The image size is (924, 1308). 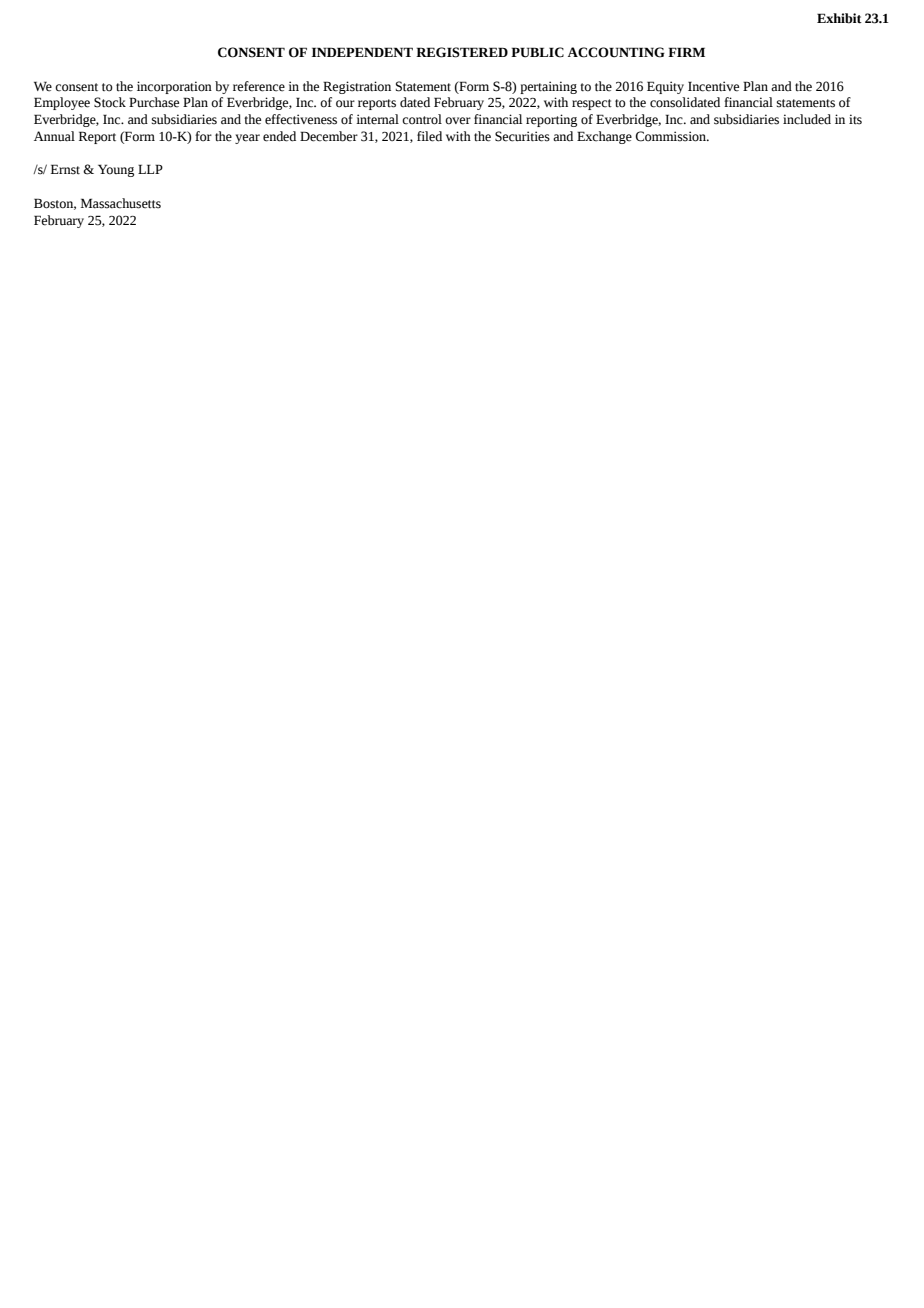 I want to click on included, so click(x=807, y=119).
